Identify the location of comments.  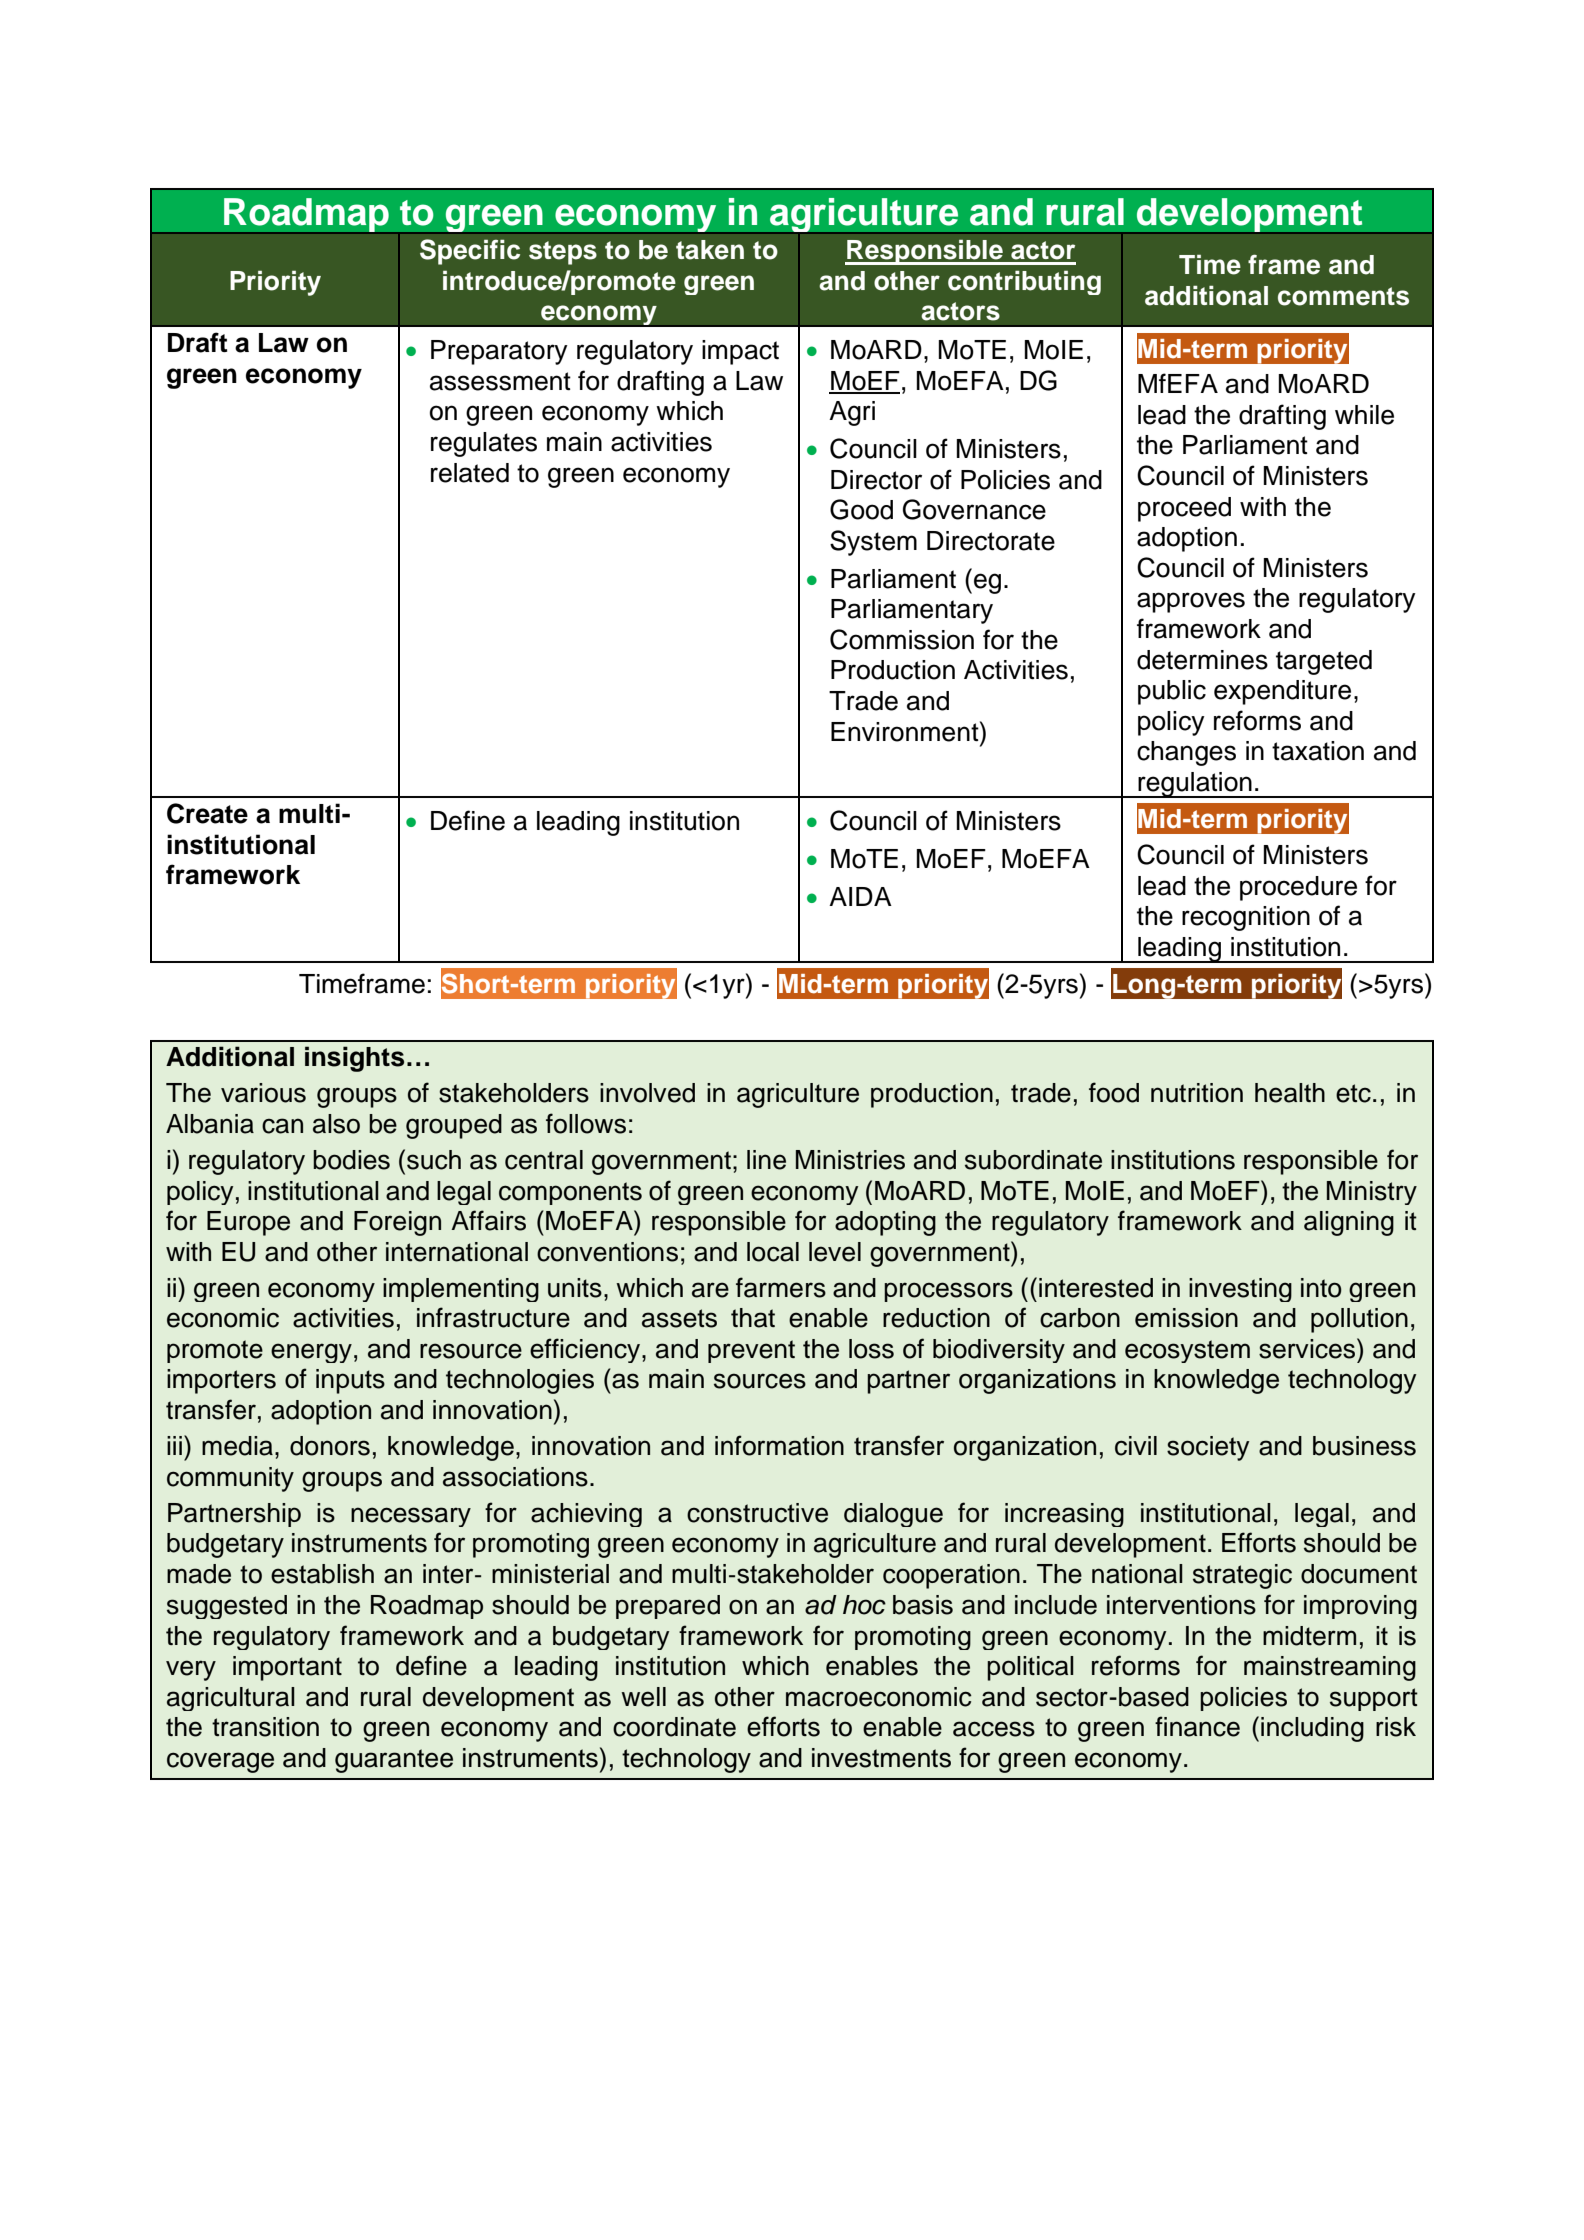
(1343, 296).
